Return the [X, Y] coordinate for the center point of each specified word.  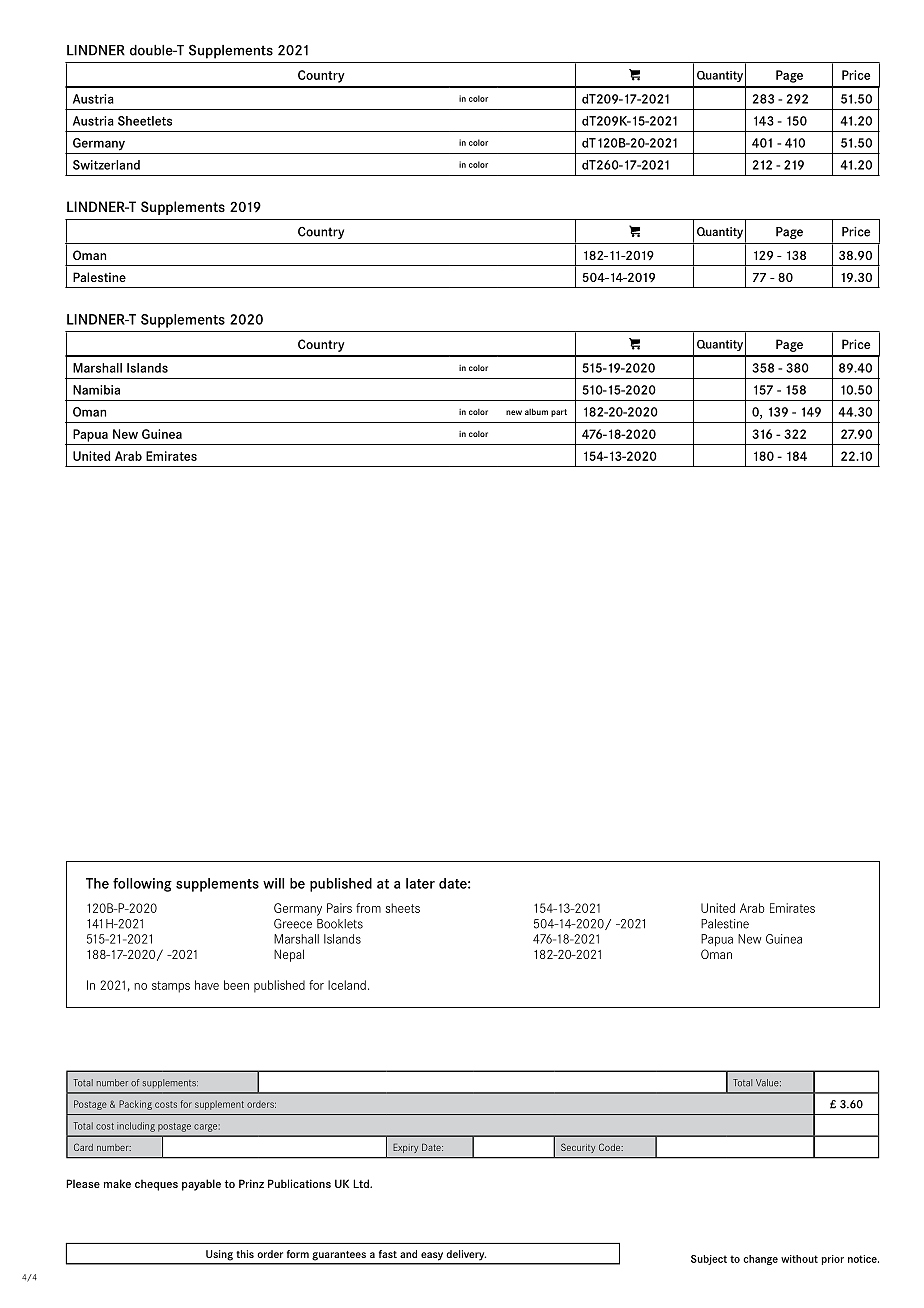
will [273, 883]
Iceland [347, 985]
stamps [171, 987]
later [420, 883]
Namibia [96, 390]
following [142, 885]
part [559, 413]
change [760, 1260]
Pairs [339, 908]
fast [388, 1254]
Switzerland [106, 165]
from [368, 908]
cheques [156, 1185]
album [536, 411]
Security [578, 1148]
